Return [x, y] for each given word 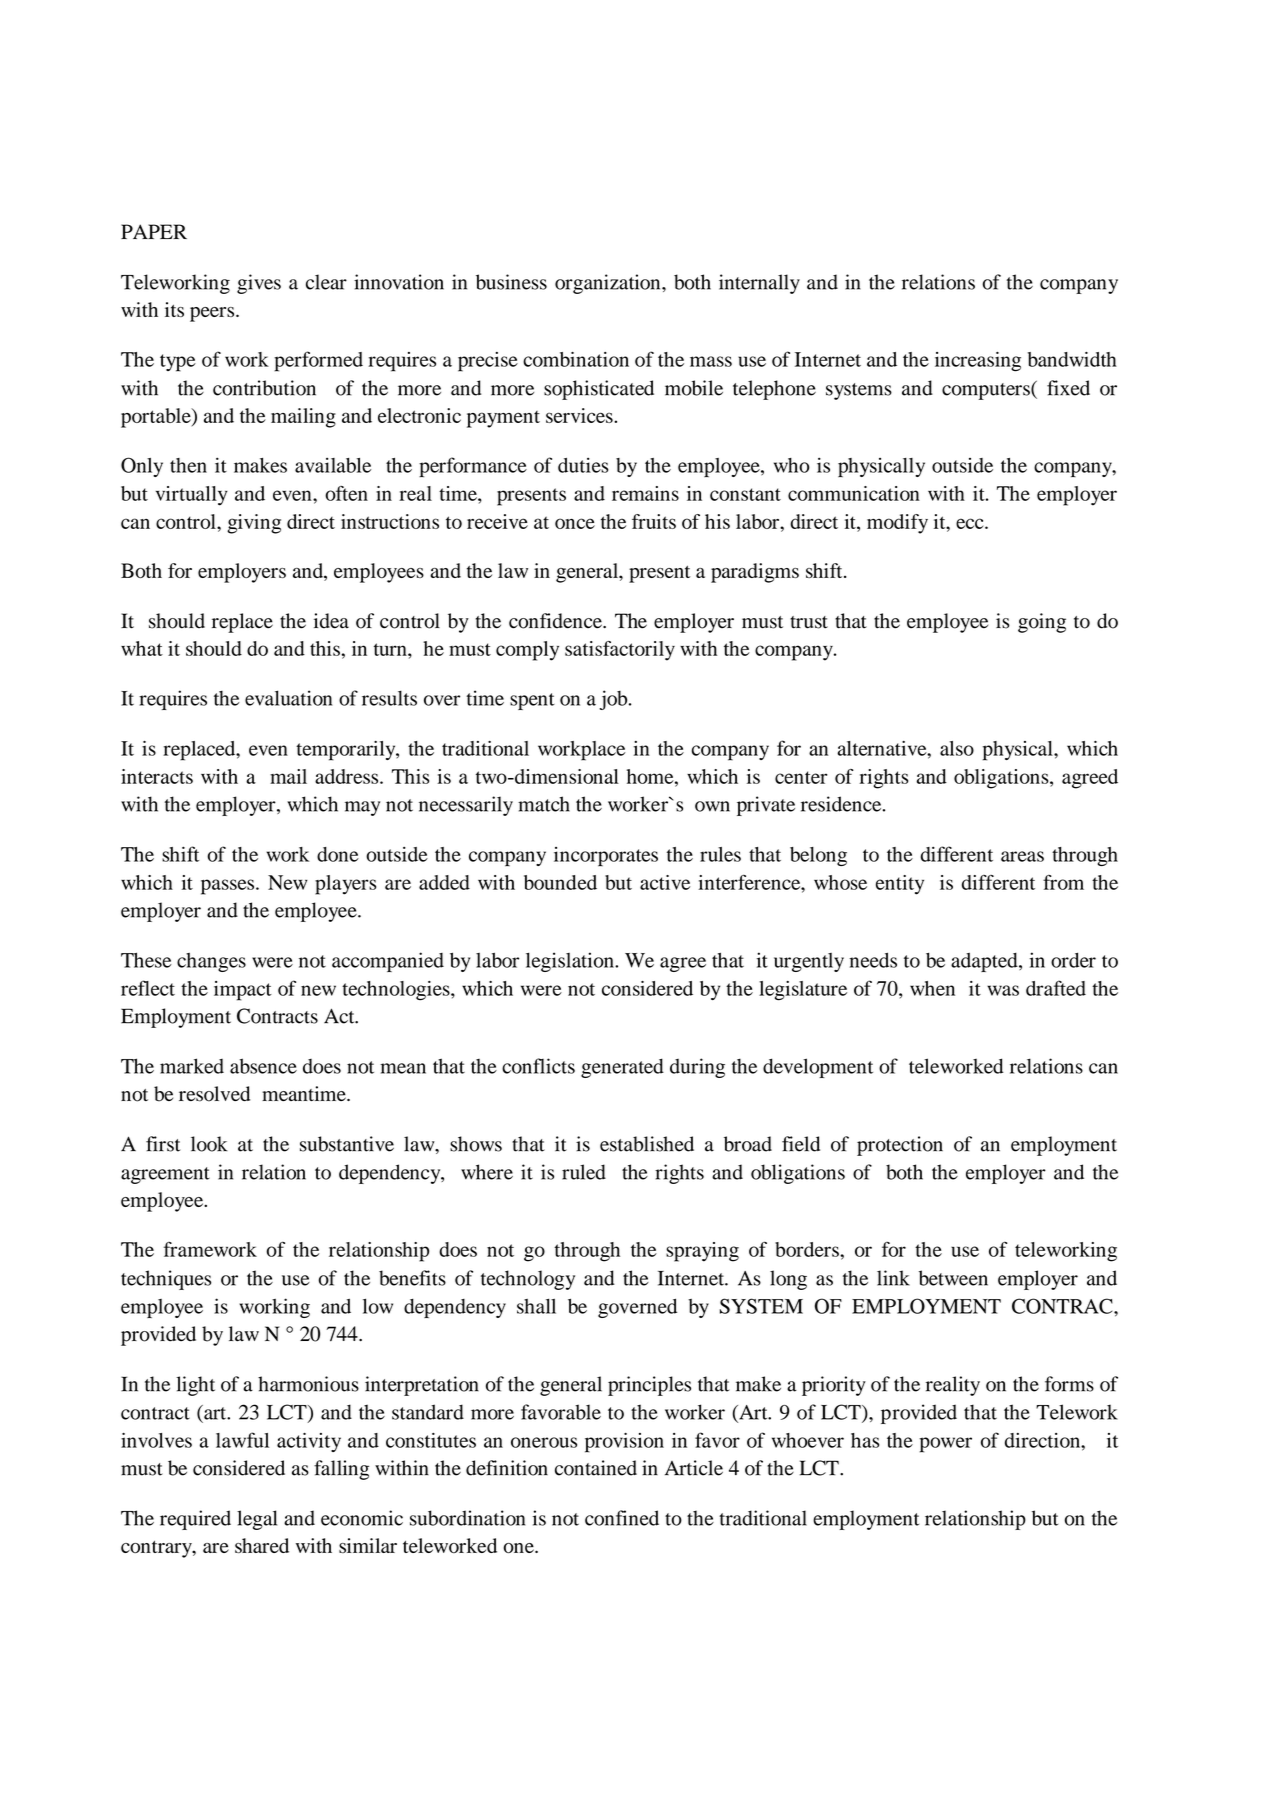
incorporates [606, 857]
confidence [556, 621]
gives [259, 284]
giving [254, 524]
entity [900, 885]
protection [900, 1146]
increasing [978, 362]
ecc [971, 523]
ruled [584, 1172]
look [209, 1144]
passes [229, 887]
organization [609, 284]
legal [257, 1520]
